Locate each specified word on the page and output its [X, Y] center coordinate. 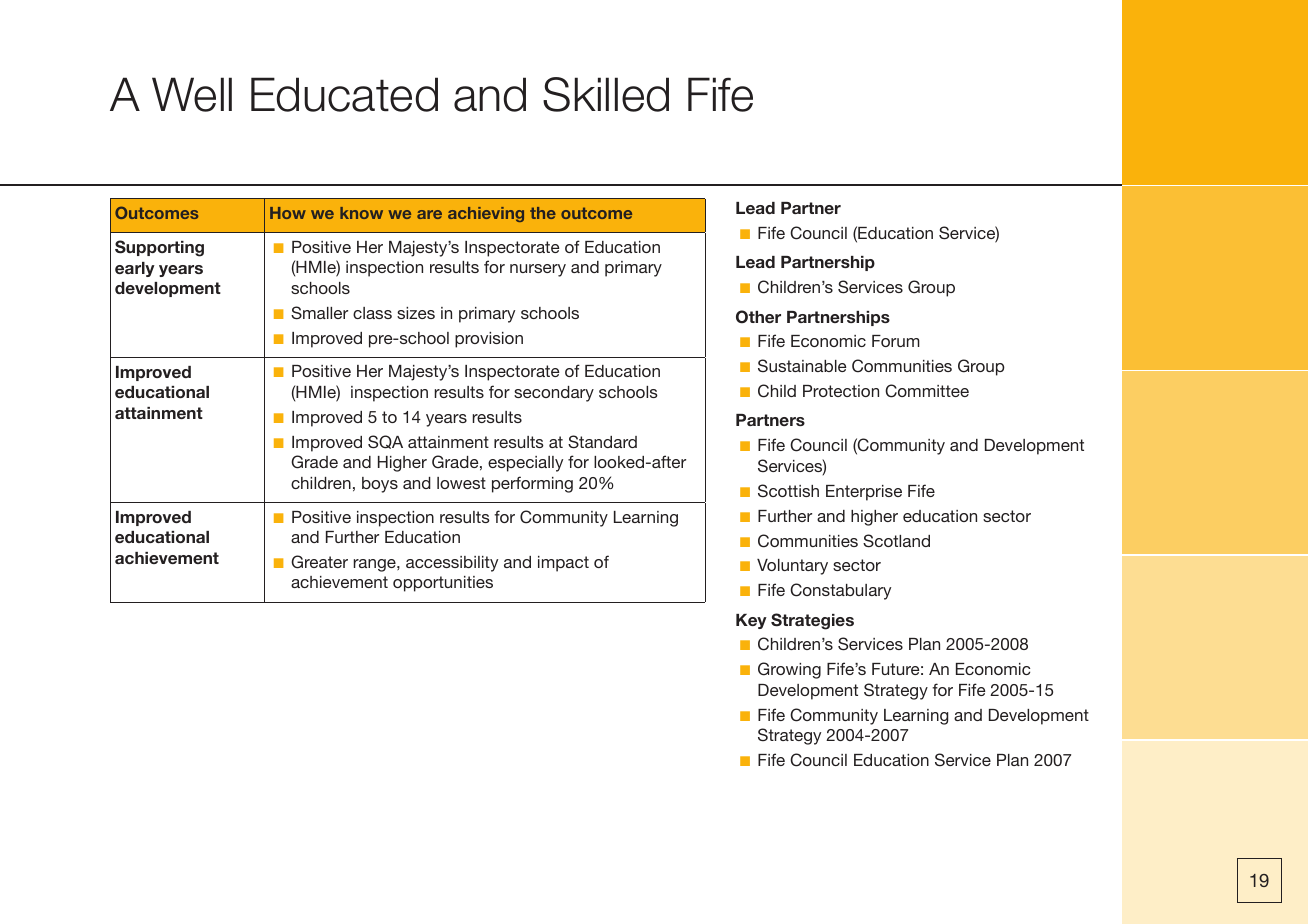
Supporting [159, 248]
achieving [486, 214]
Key [751, 621]
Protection [841, 391]
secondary [554, 394]
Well [192, 94]
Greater [319, 562]
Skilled [606, 94]
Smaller [319, 313]
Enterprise [864, 493]
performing [532, 484]
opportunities [443, 584]
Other [758, 317]
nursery [538, 270]
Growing [789, 670]
